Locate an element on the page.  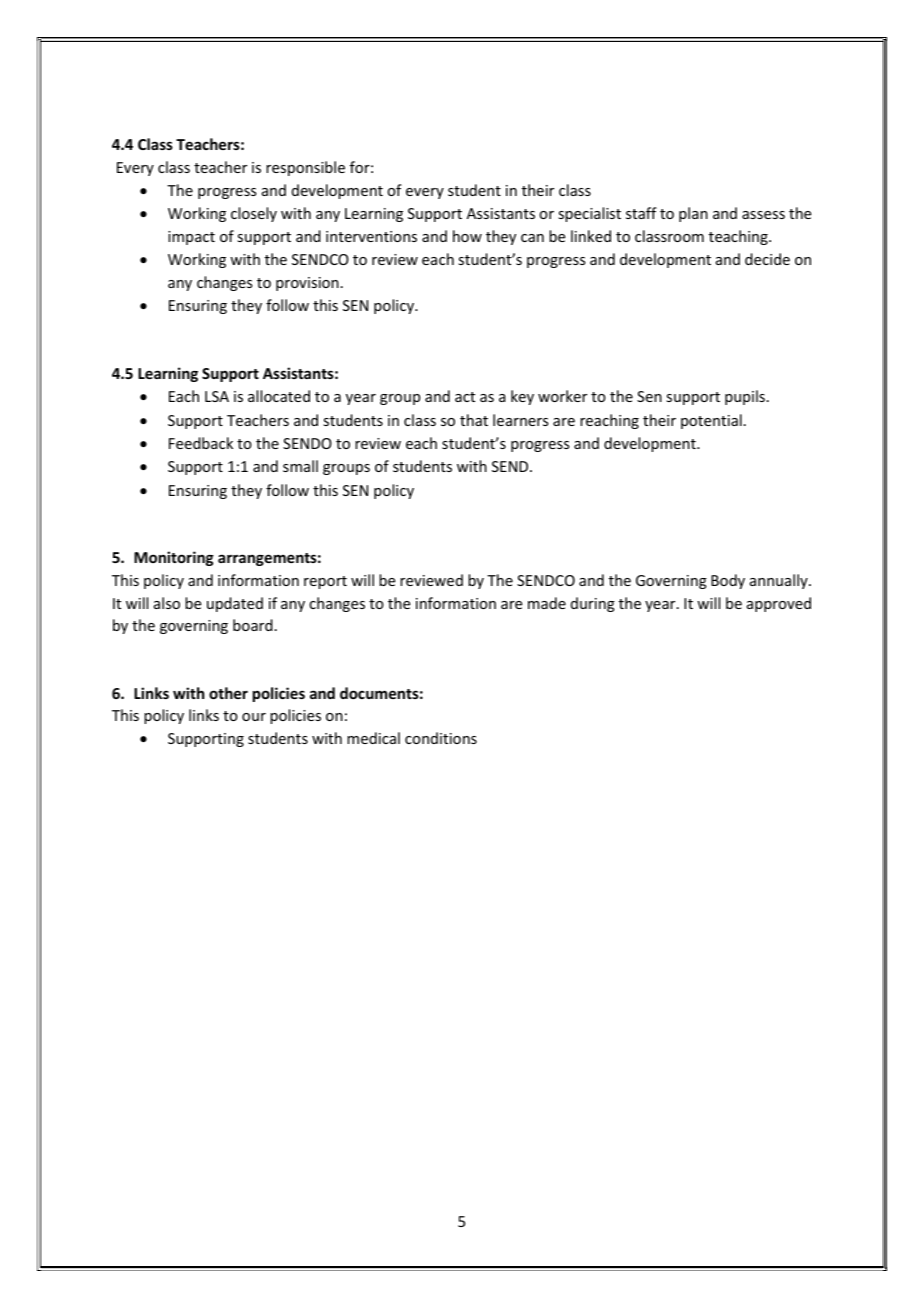
closely is located at coordinates (254, 214).
